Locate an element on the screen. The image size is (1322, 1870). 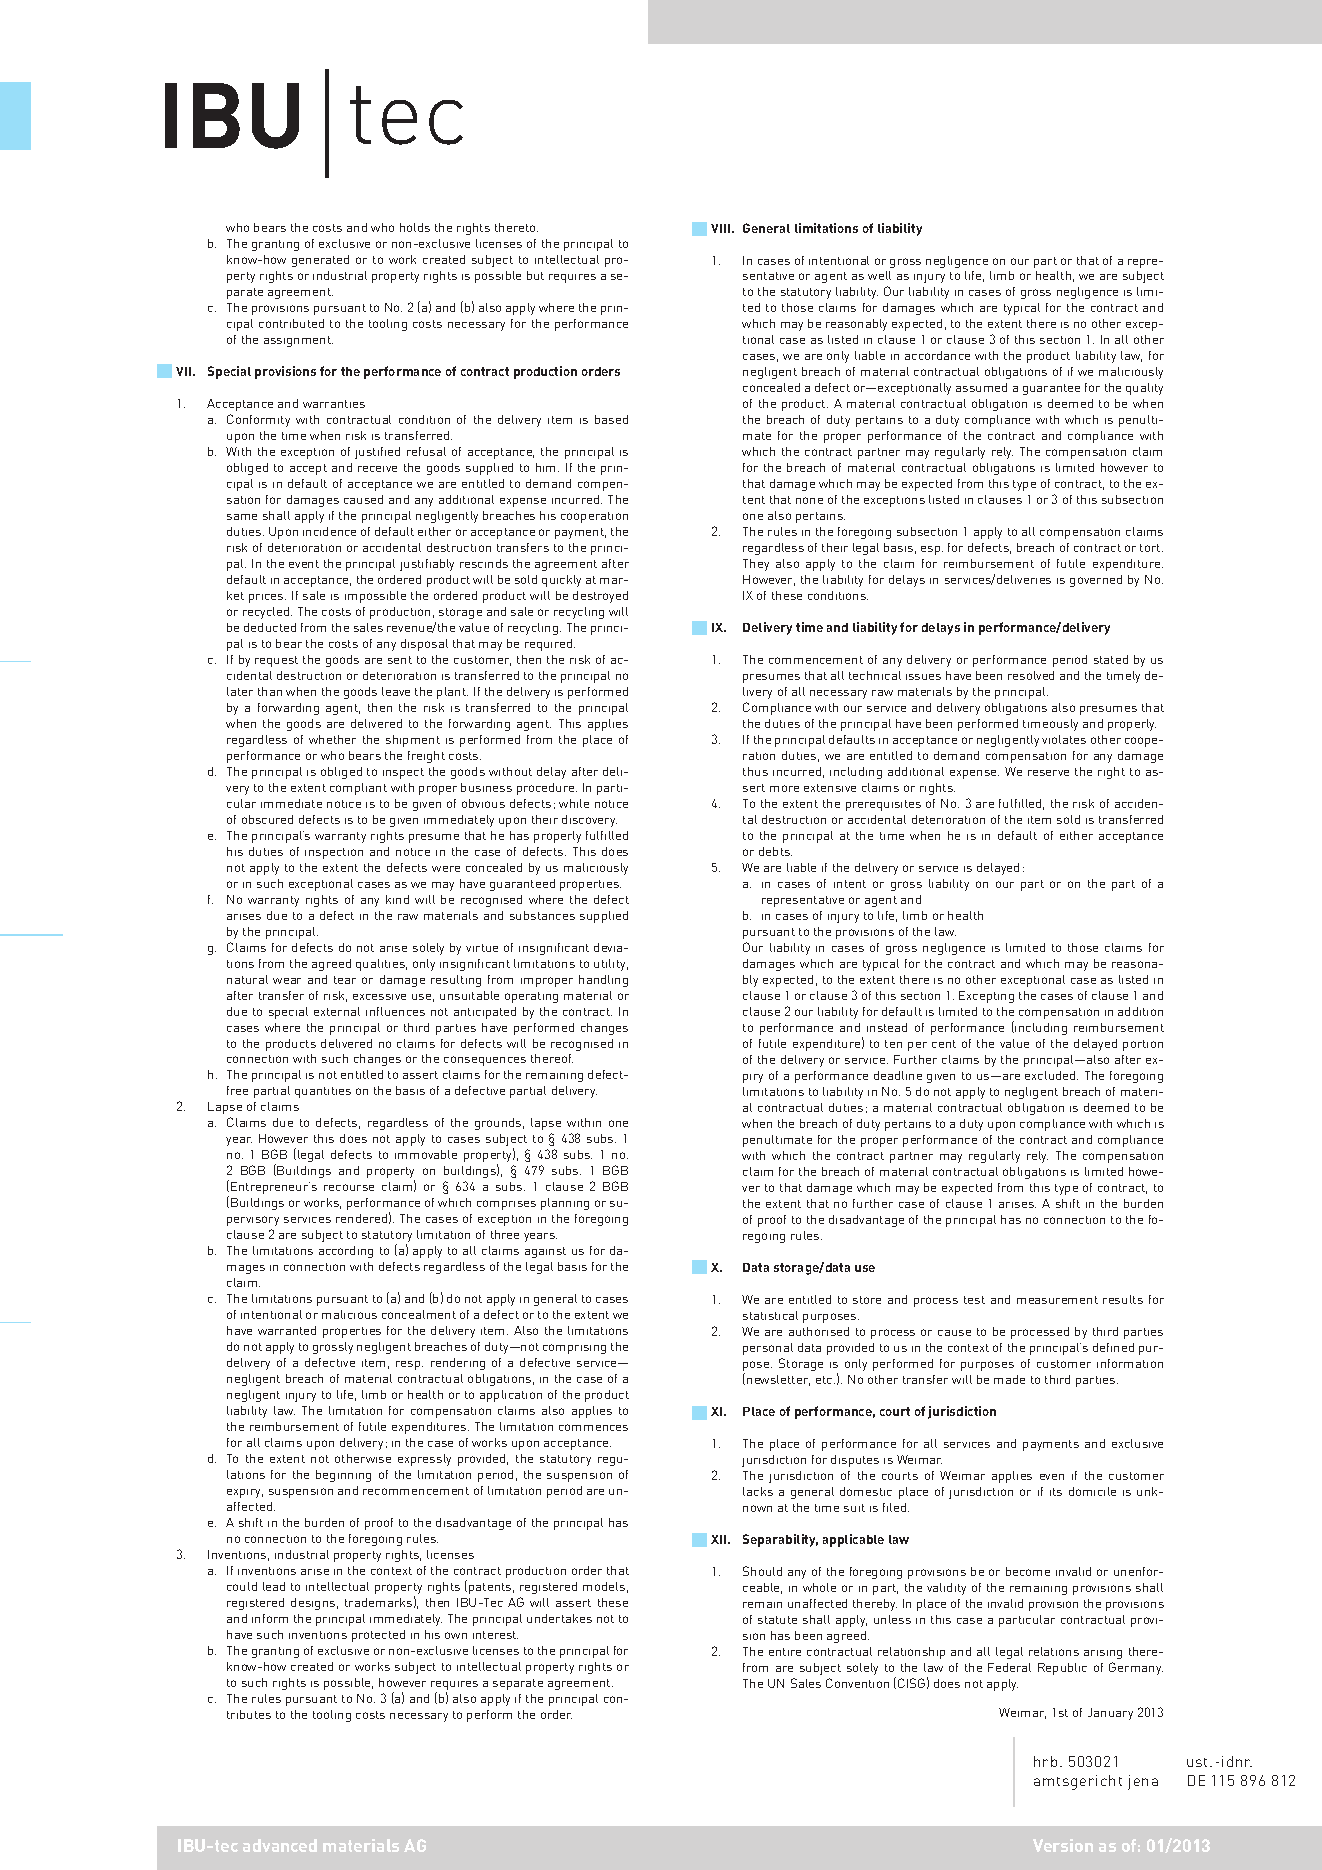
statistical is located at coordinates (770, 1315).
